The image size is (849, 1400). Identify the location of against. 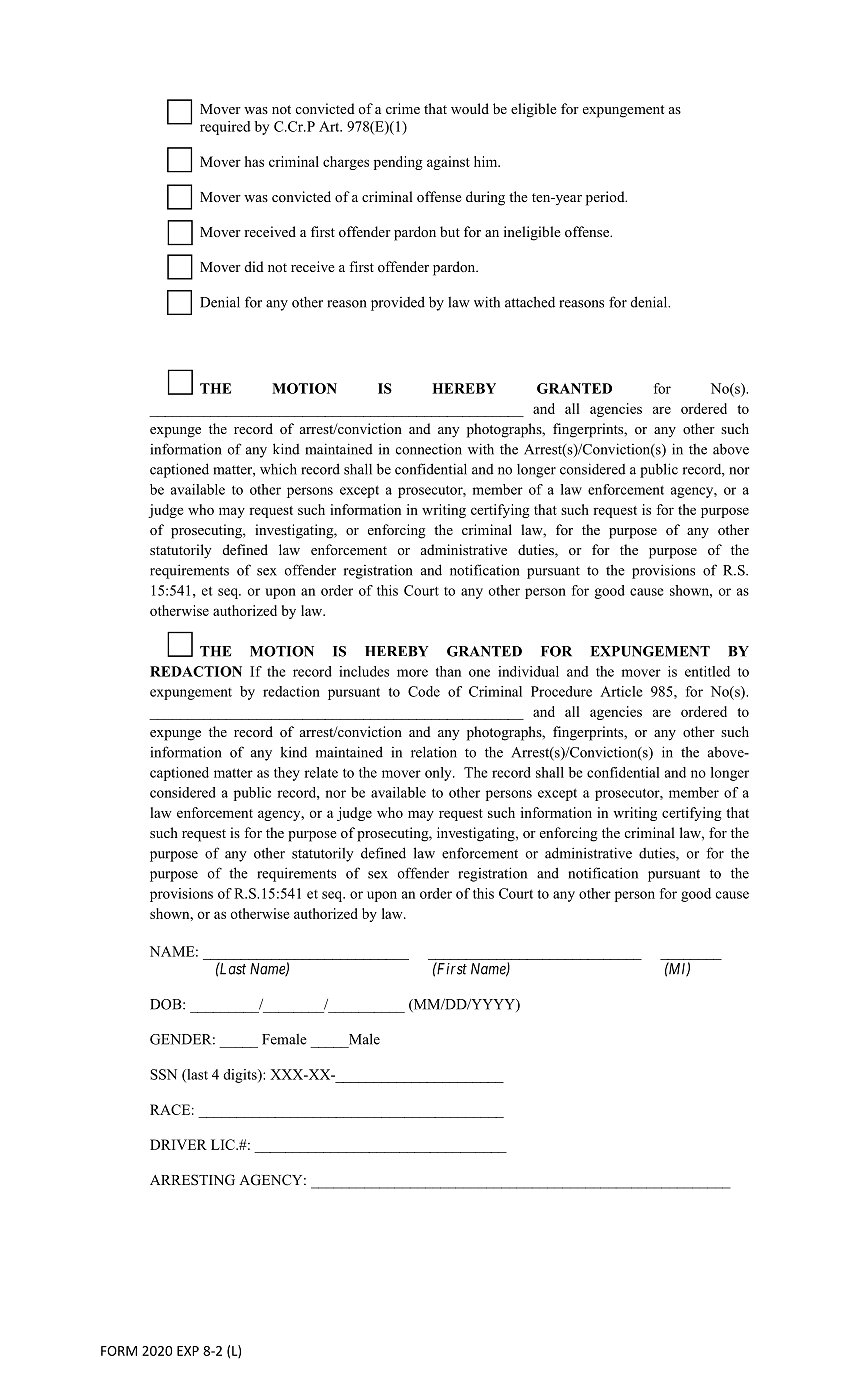
(448, 163).
